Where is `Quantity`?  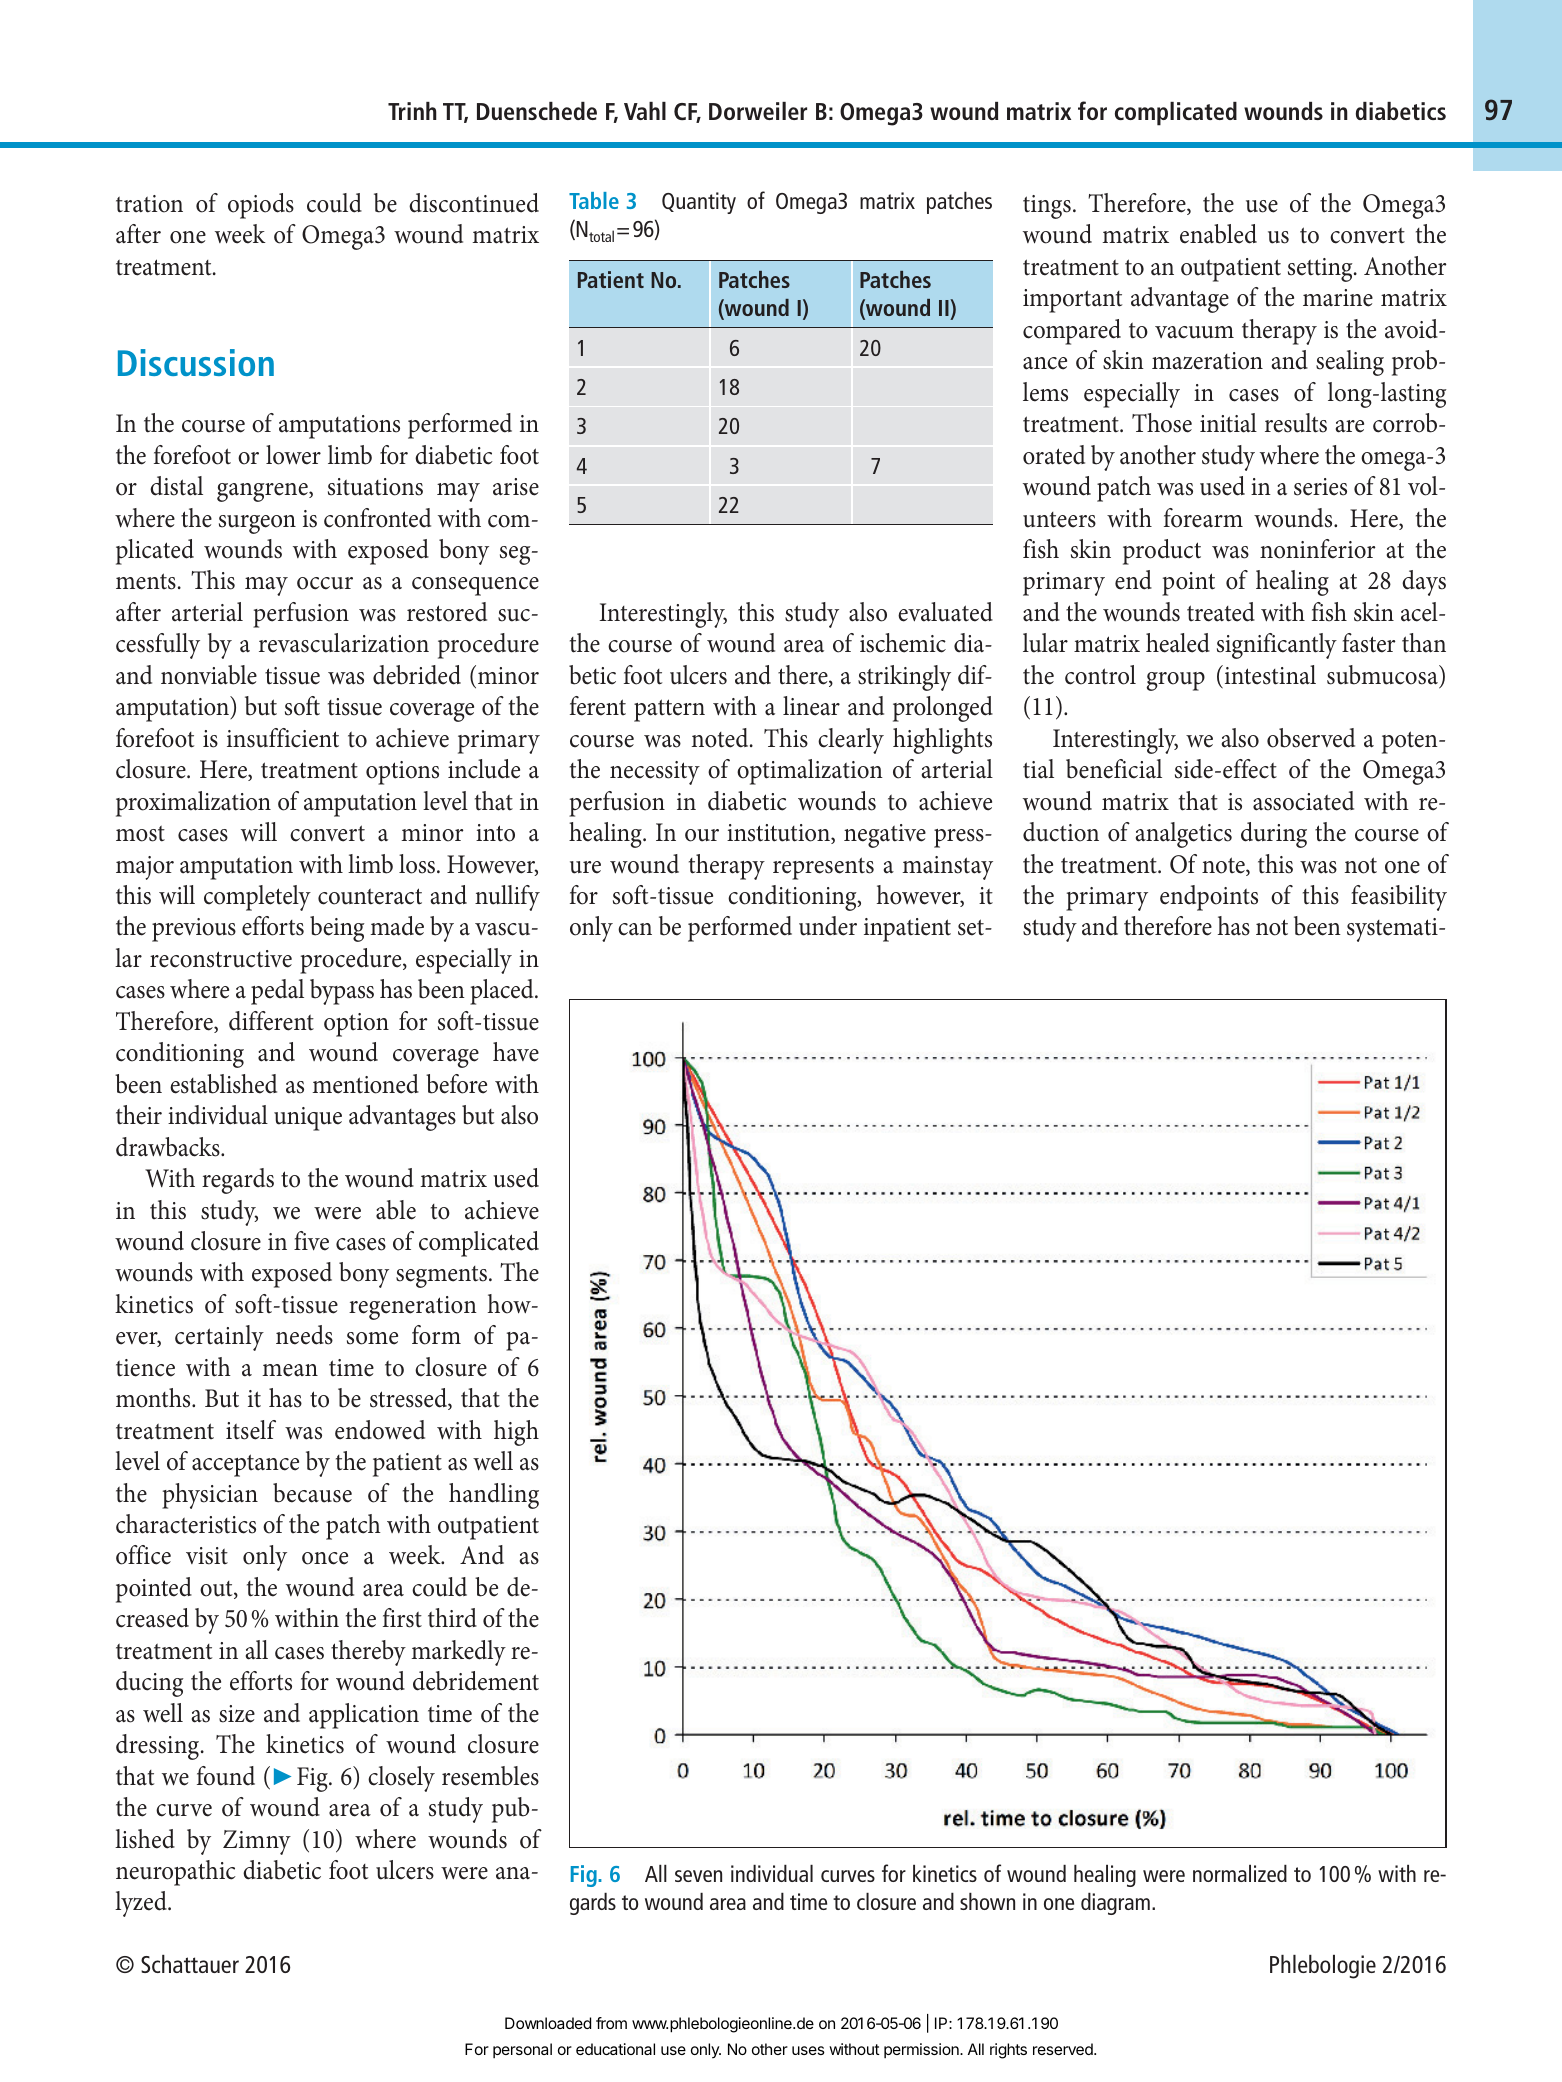
Quantity is located at coordinates (699, 203).
